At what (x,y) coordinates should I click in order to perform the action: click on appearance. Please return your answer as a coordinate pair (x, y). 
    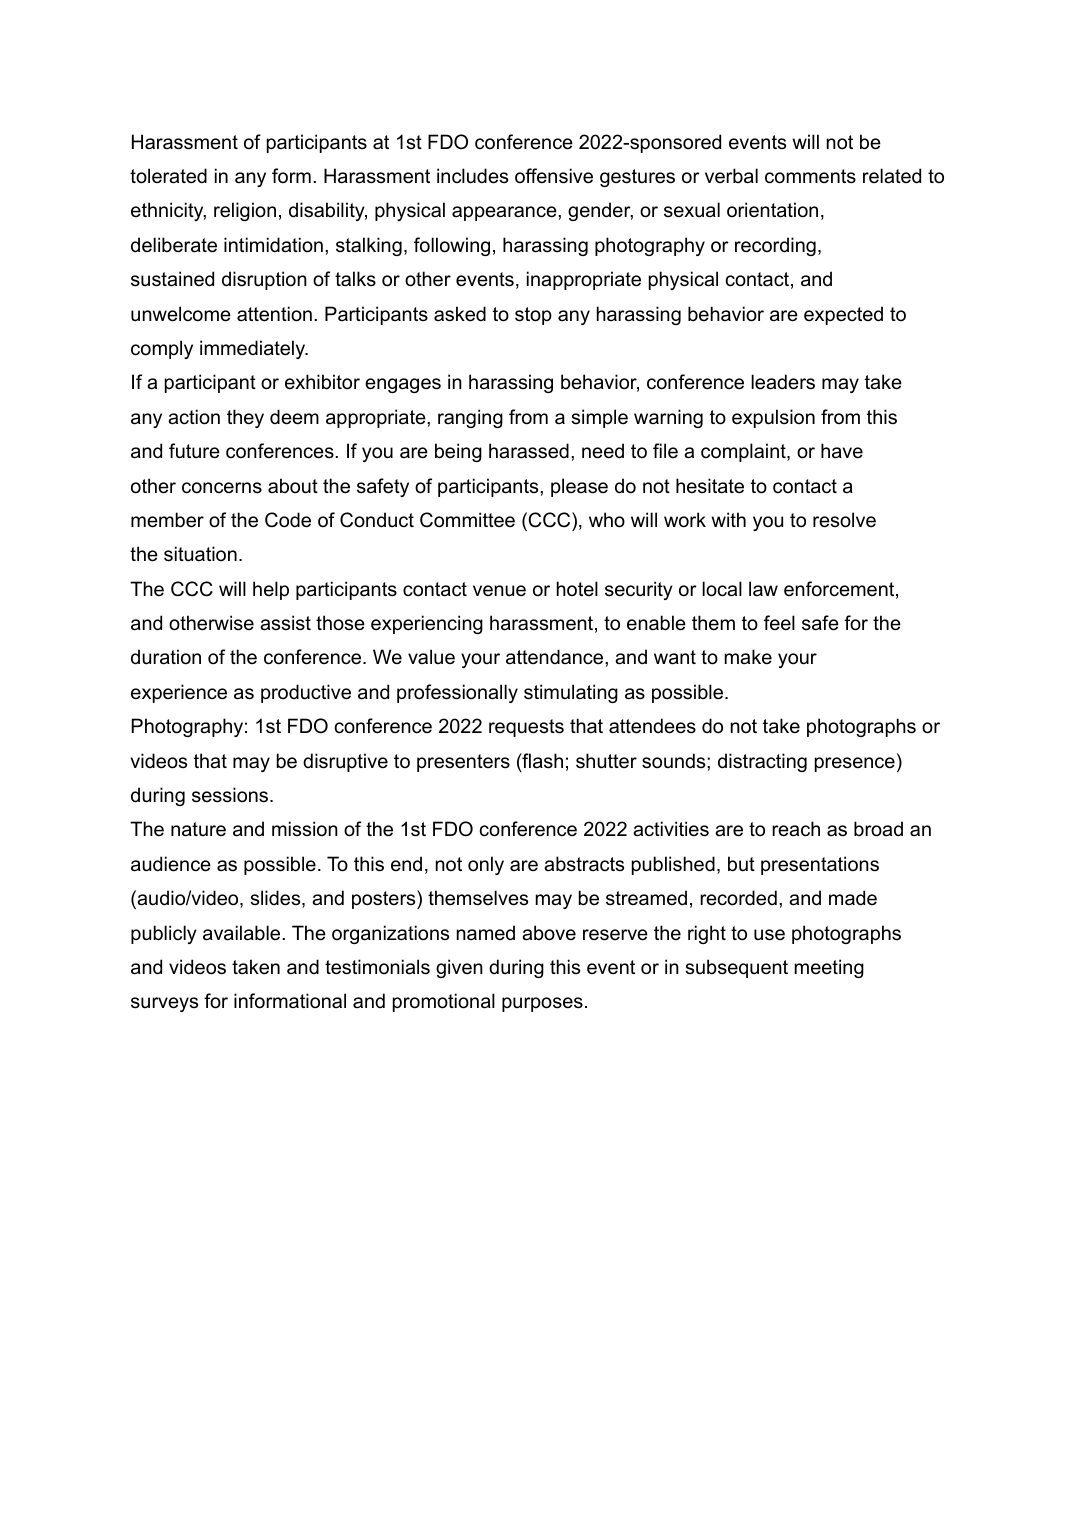
    Looking at the image, I should click on (505, 213).
